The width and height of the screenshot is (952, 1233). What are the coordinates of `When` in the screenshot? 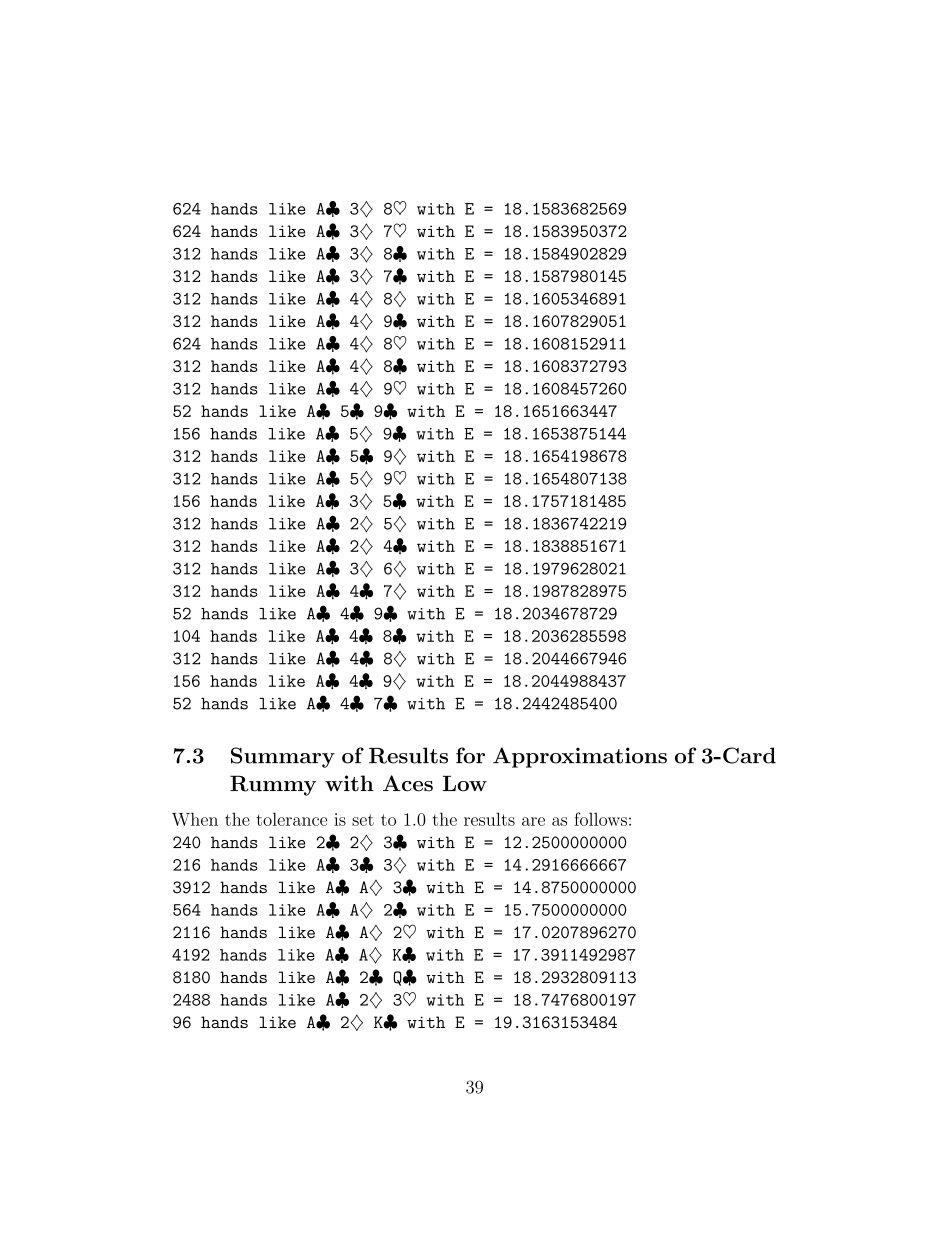 It's located at (195, 819).
